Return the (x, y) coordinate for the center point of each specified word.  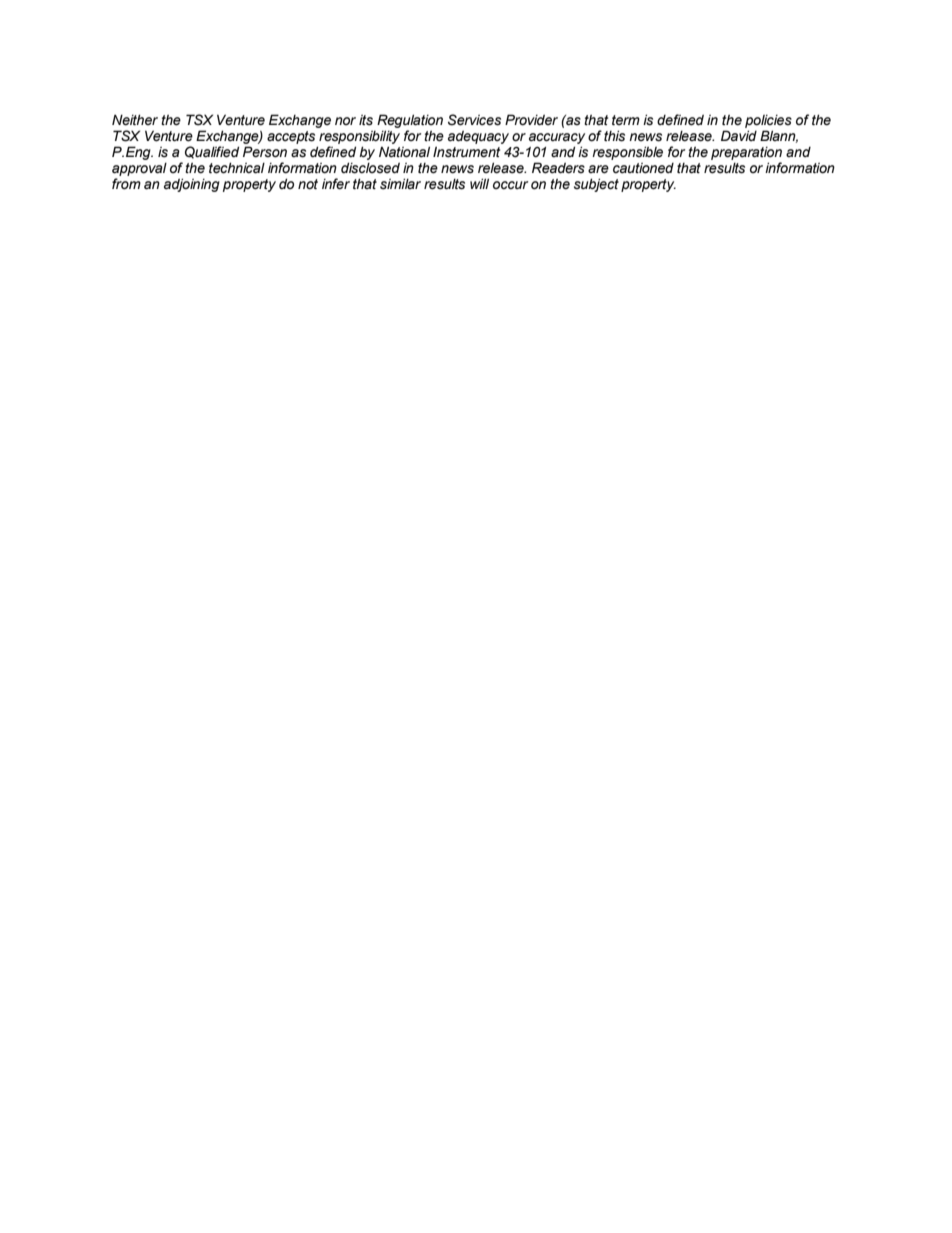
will (479, 183)
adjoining (192, 185)
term (626, 120)
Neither (135, 120)
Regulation (410, 122)
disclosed (370, 168)
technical (237, 168)
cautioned (643, 168)
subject (596, 185)
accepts (292, 139)
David (739, 136)
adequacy (478, 137)
